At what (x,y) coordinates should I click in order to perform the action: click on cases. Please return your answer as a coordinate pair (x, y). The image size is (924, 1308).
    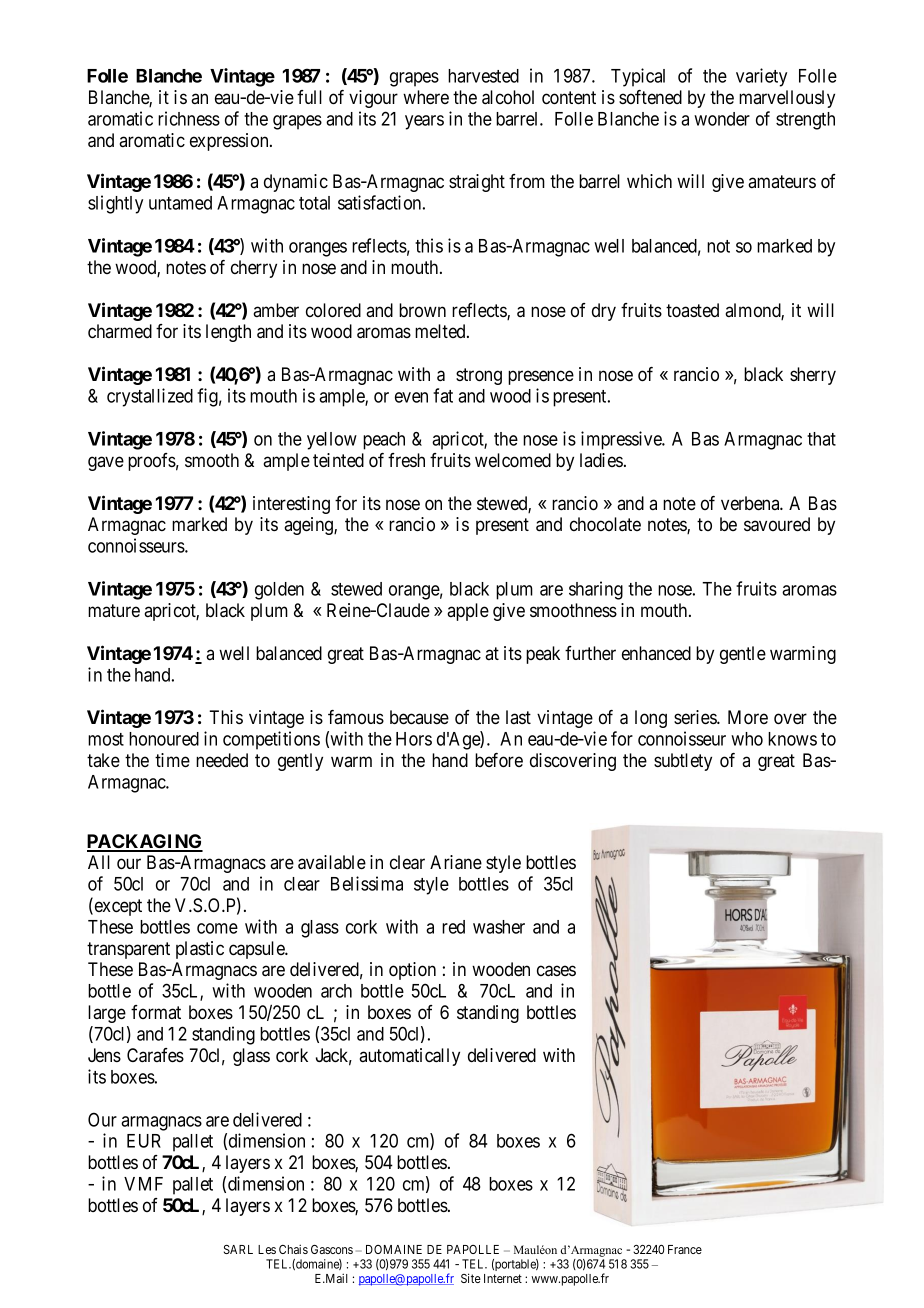
    Looking at the image, I should click on (556, 971).
